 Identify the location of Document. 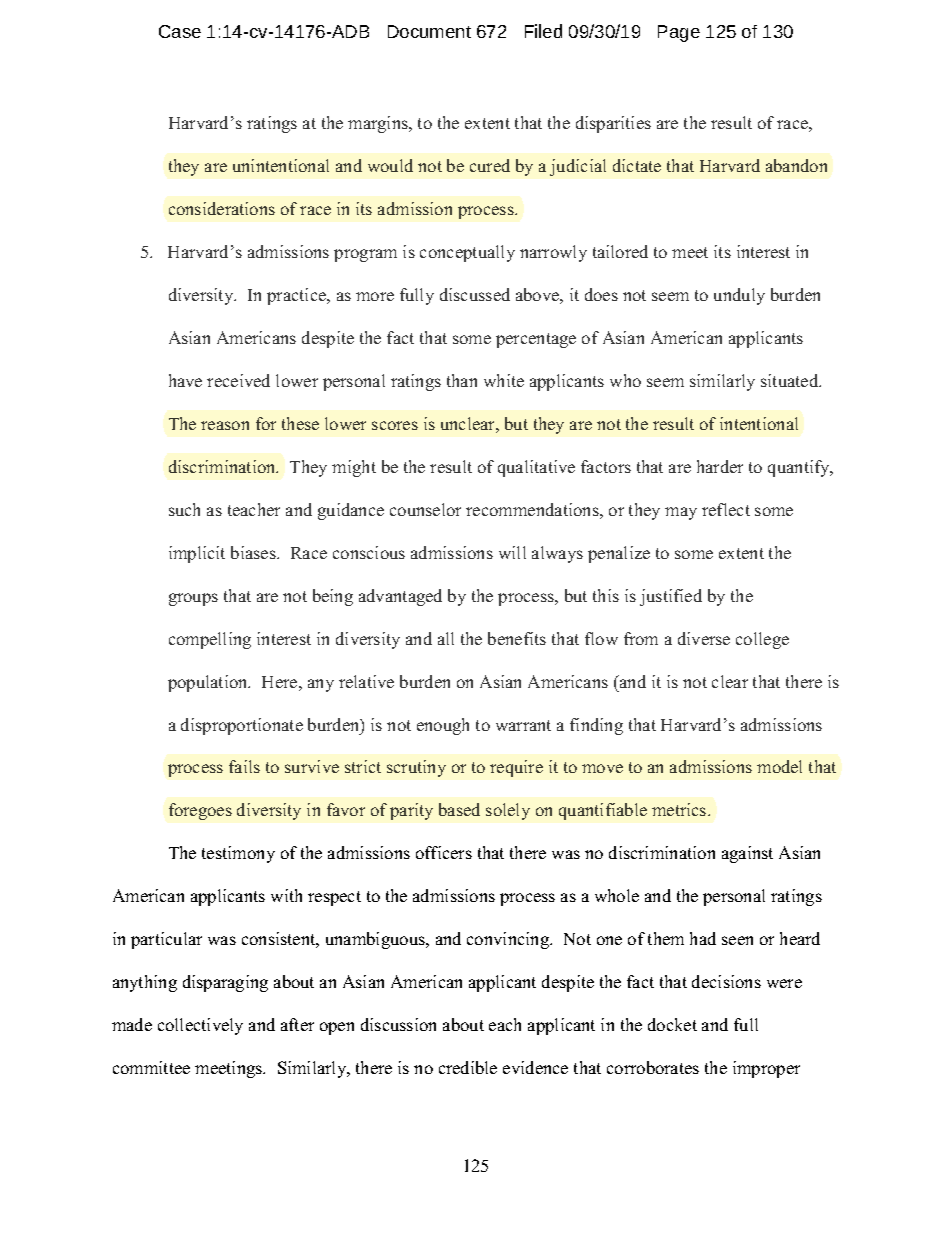
(429, 31).
